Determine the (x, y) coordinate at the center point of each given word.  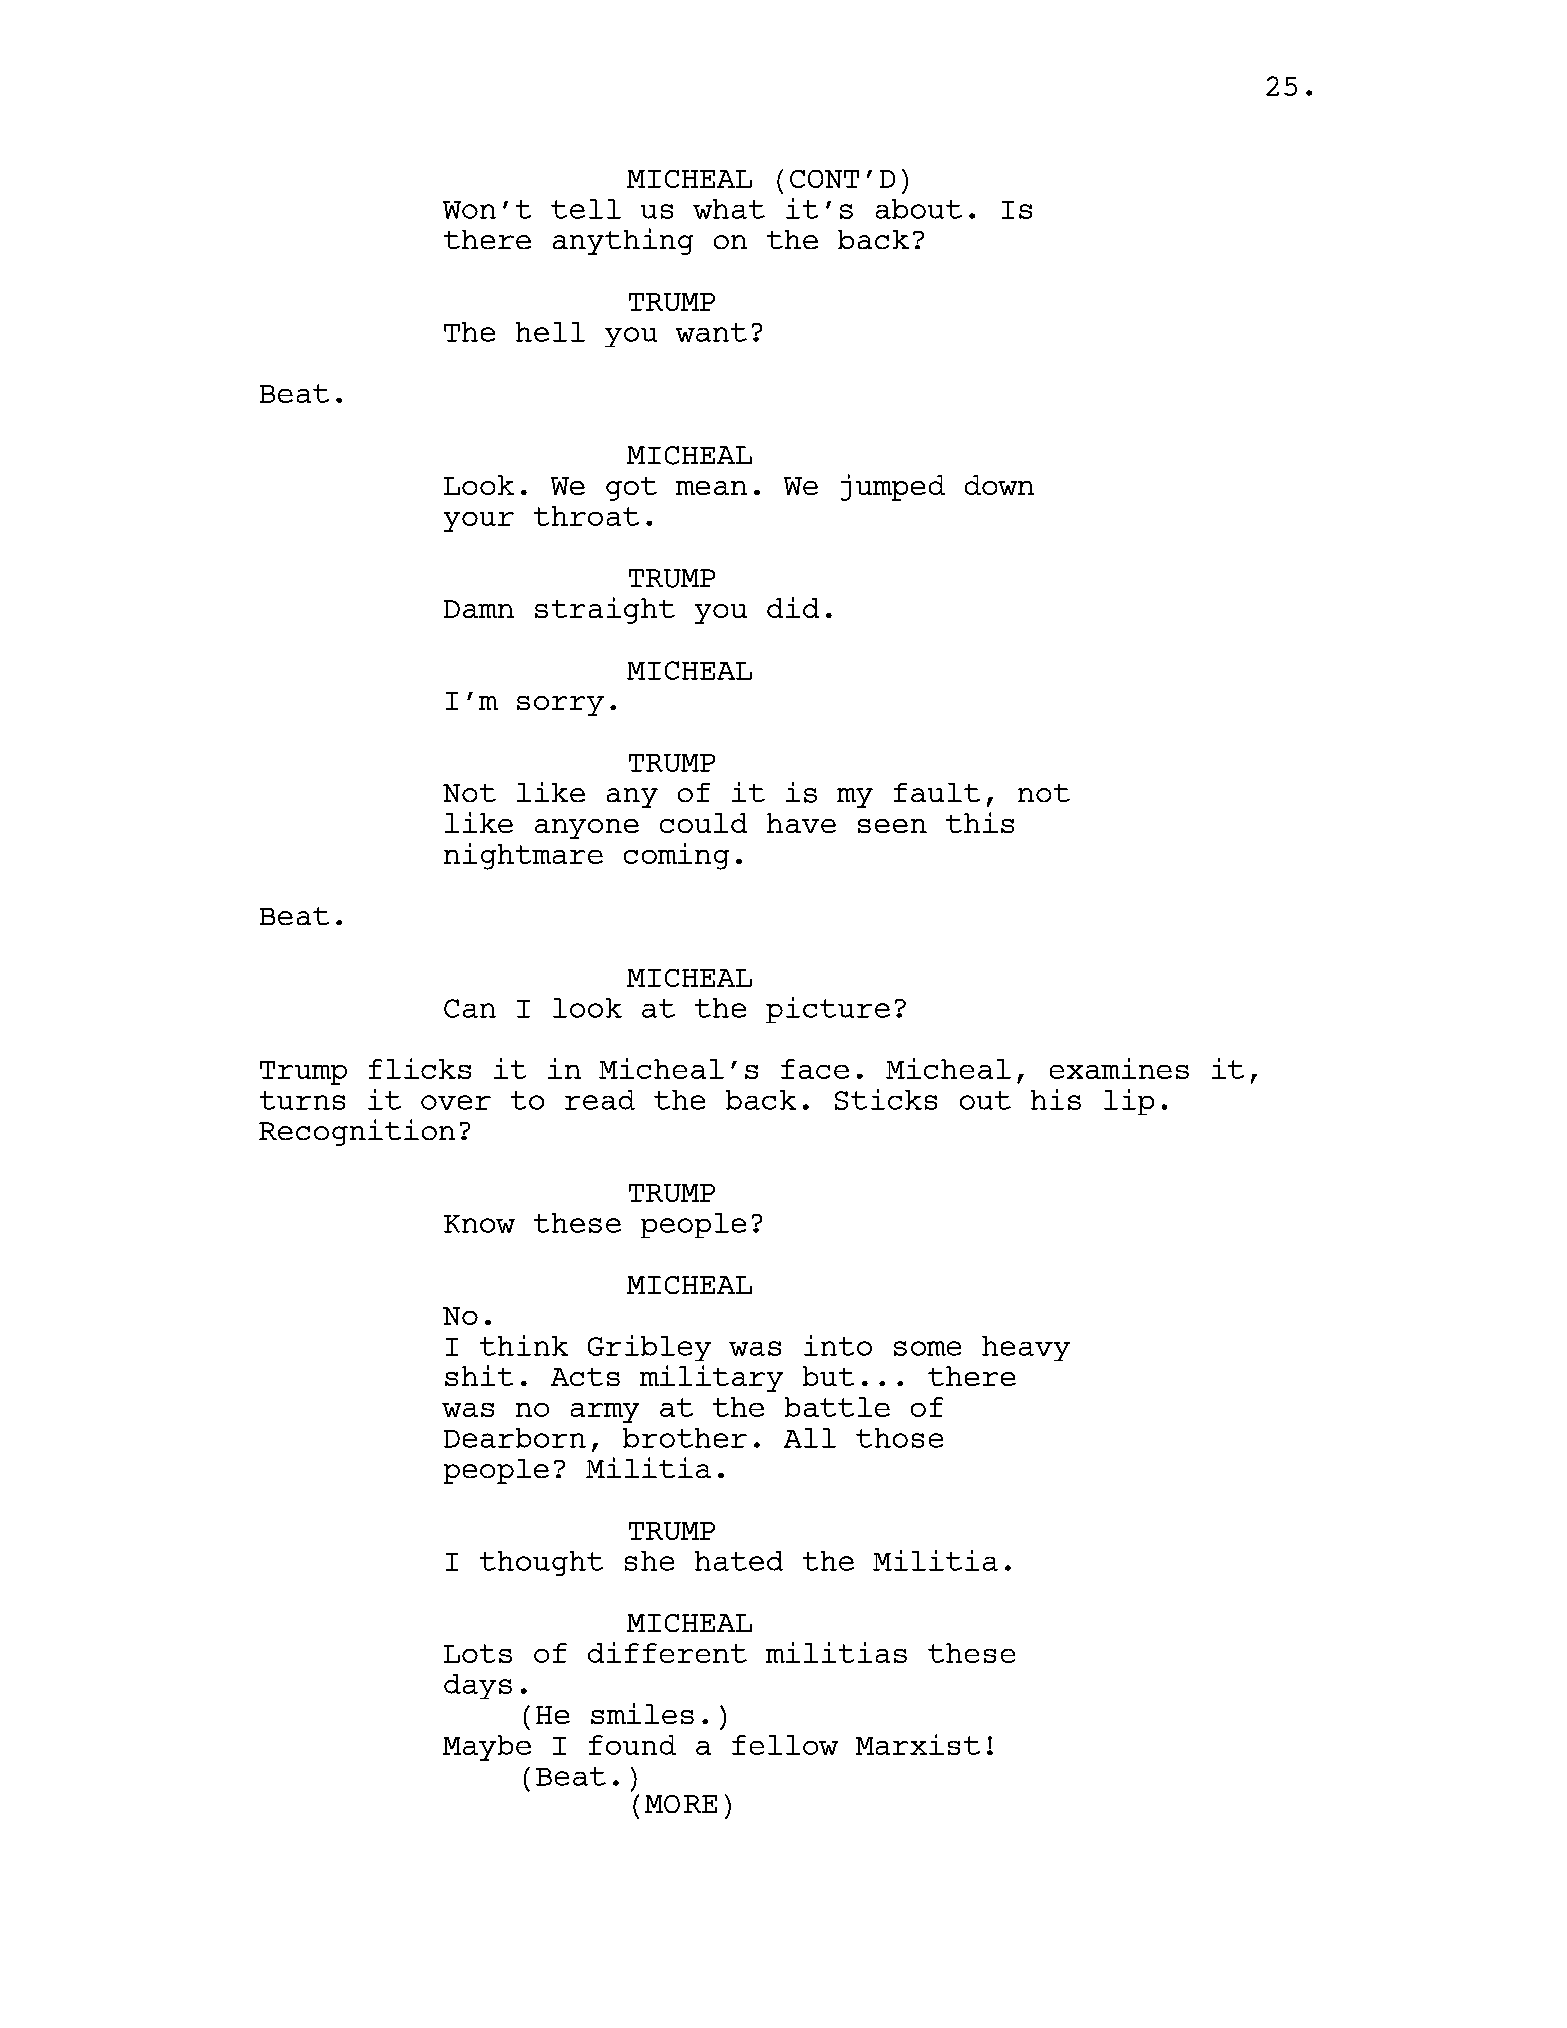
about (919, 209)
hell (550, 332)
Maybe (487, 1748)
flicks (420, 1068)
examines (1119, 1068)
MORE (681, 1804)
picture (828, 1010)
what (729, 209)
